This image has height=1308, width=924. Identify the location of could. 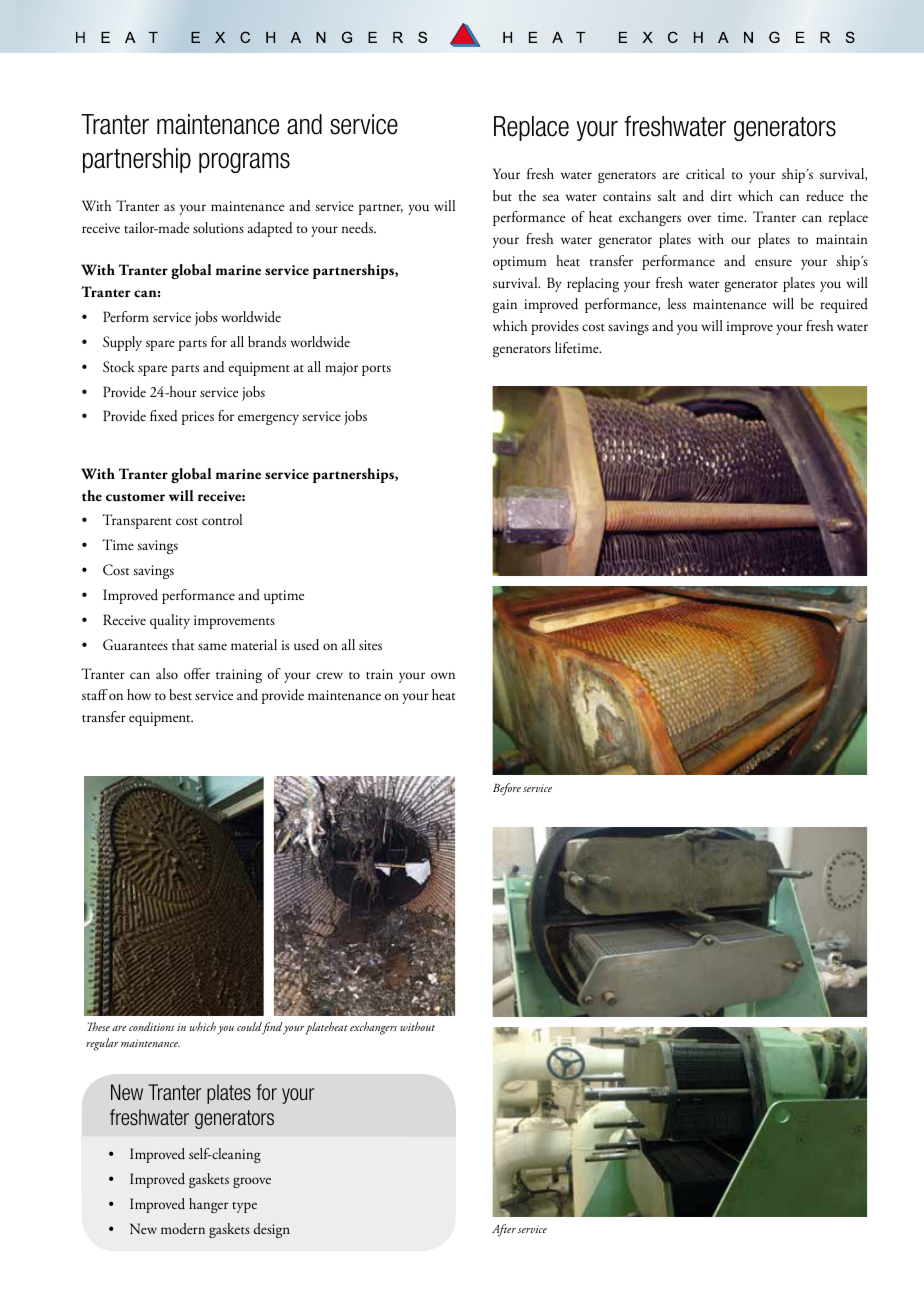
(250, 1028).
